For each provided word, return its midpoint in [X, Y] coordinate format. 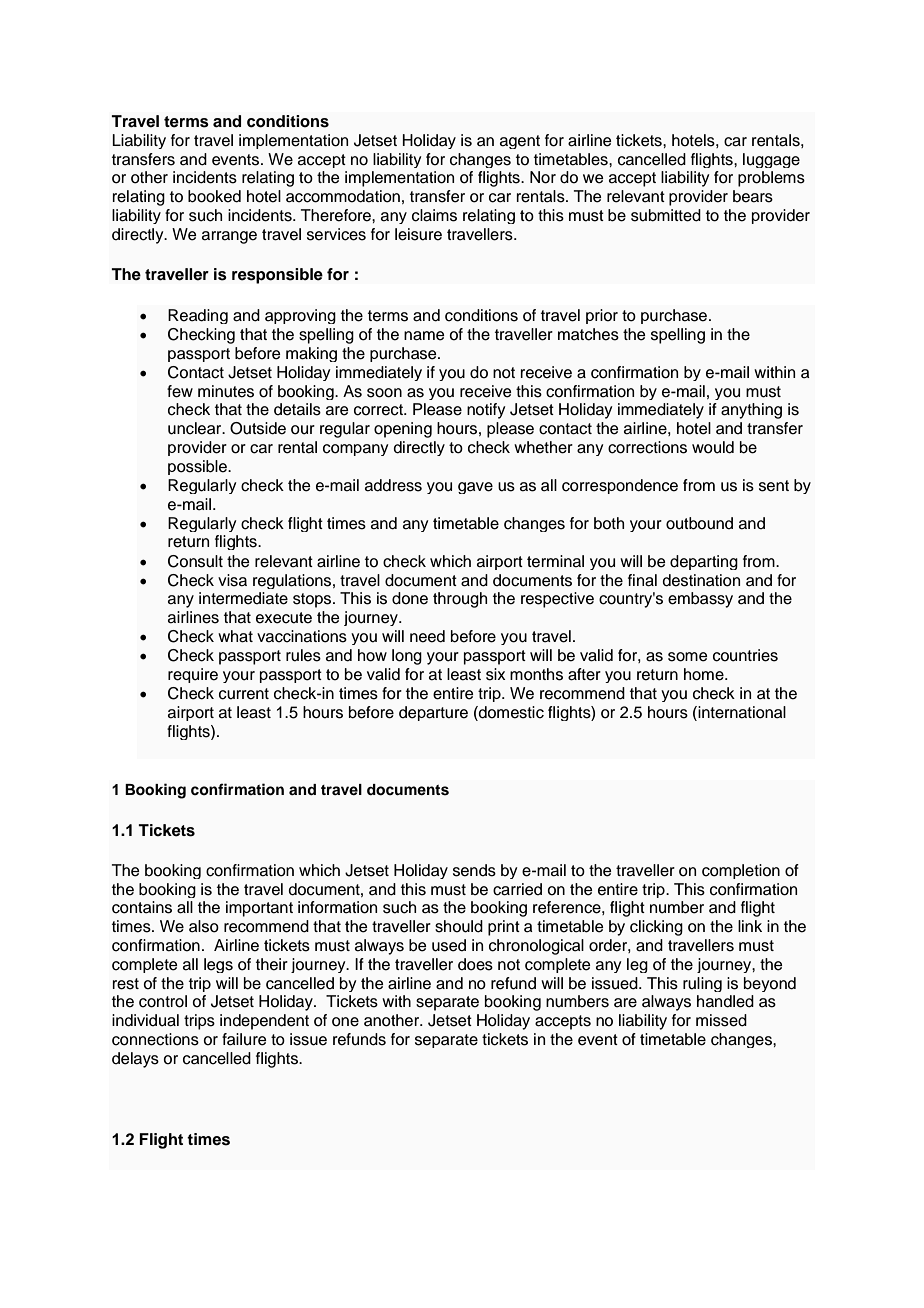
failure [244, 1039]
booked [214, 196]
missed [721, 1020]
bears [753, 196]
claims [434, 215]
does [475, 964]
